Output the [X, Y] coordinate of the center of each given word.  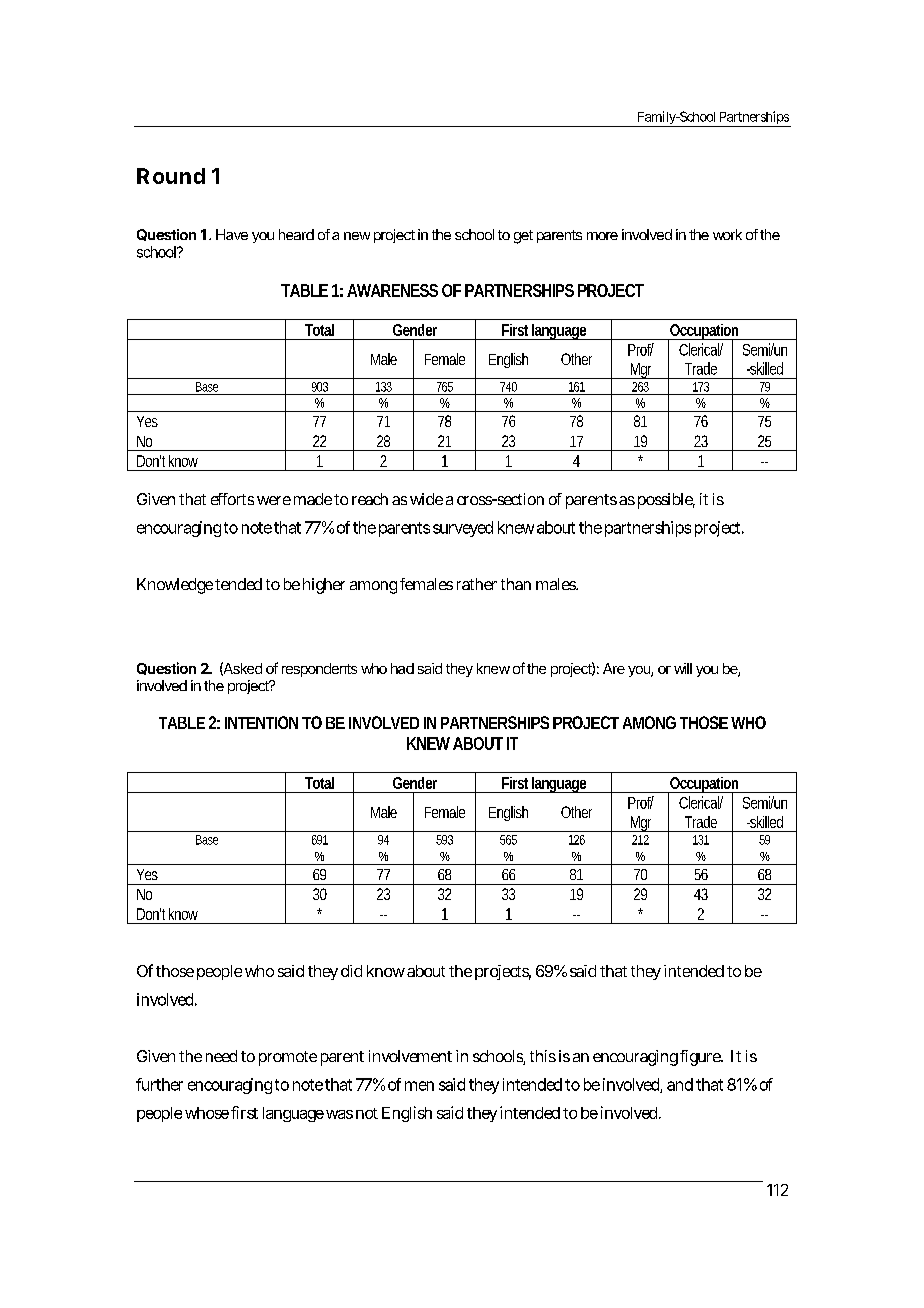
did [351, 971]
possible [666, 501]
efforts [232, 499]
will [683, 668]
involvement [410, 1056]
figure [701, 1058]
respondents [319, 670]
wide [426, 499]
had [402, 668]
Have [232, 234]
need [221, 1056]
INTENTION [261, 722]
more [602, 236]
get [523, 237]
